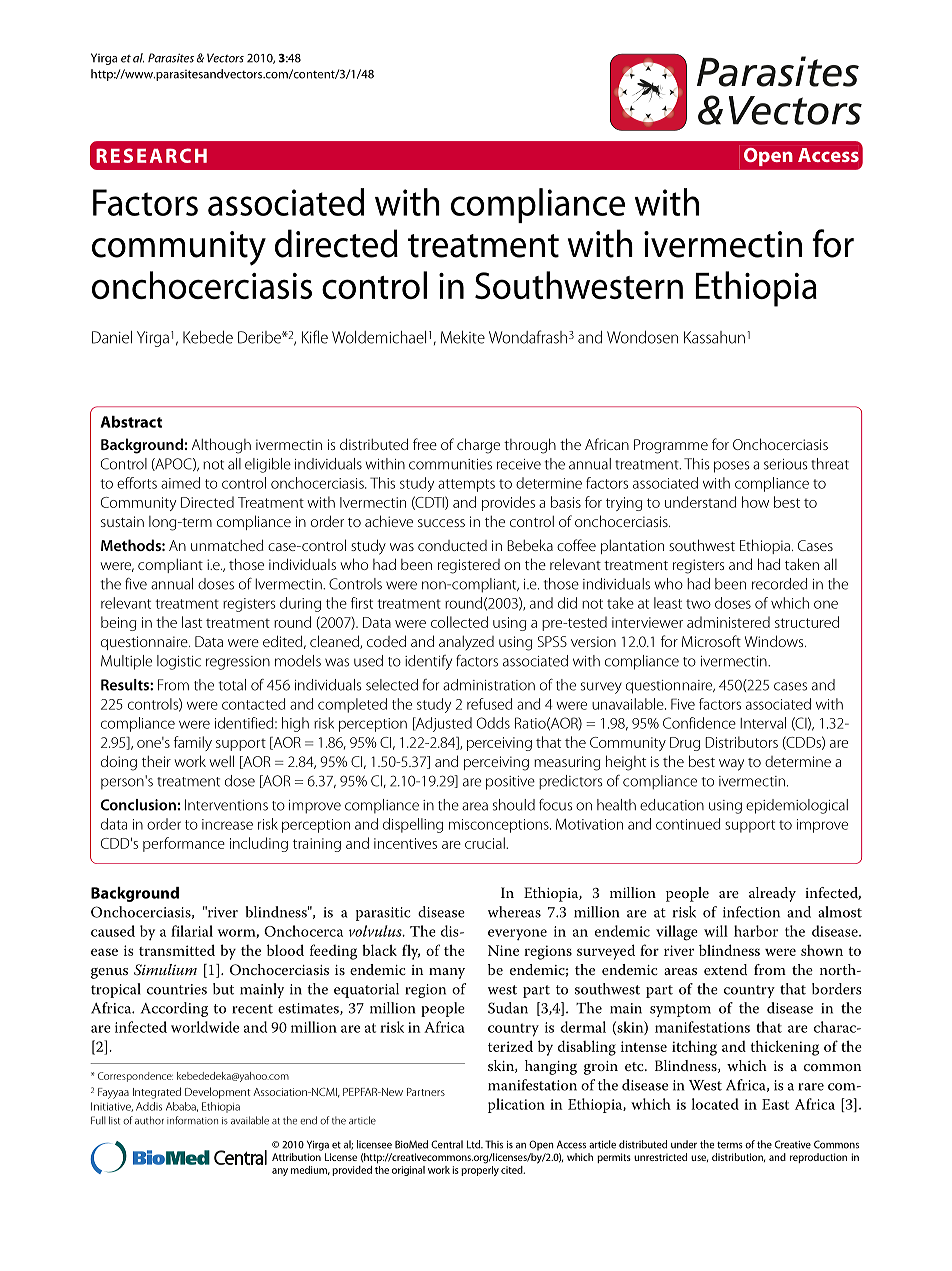 This document has height=1271, width=952. What do you see at coordinates (772, 894) in the document?
I see `already` at bounding box center [772, 894].
